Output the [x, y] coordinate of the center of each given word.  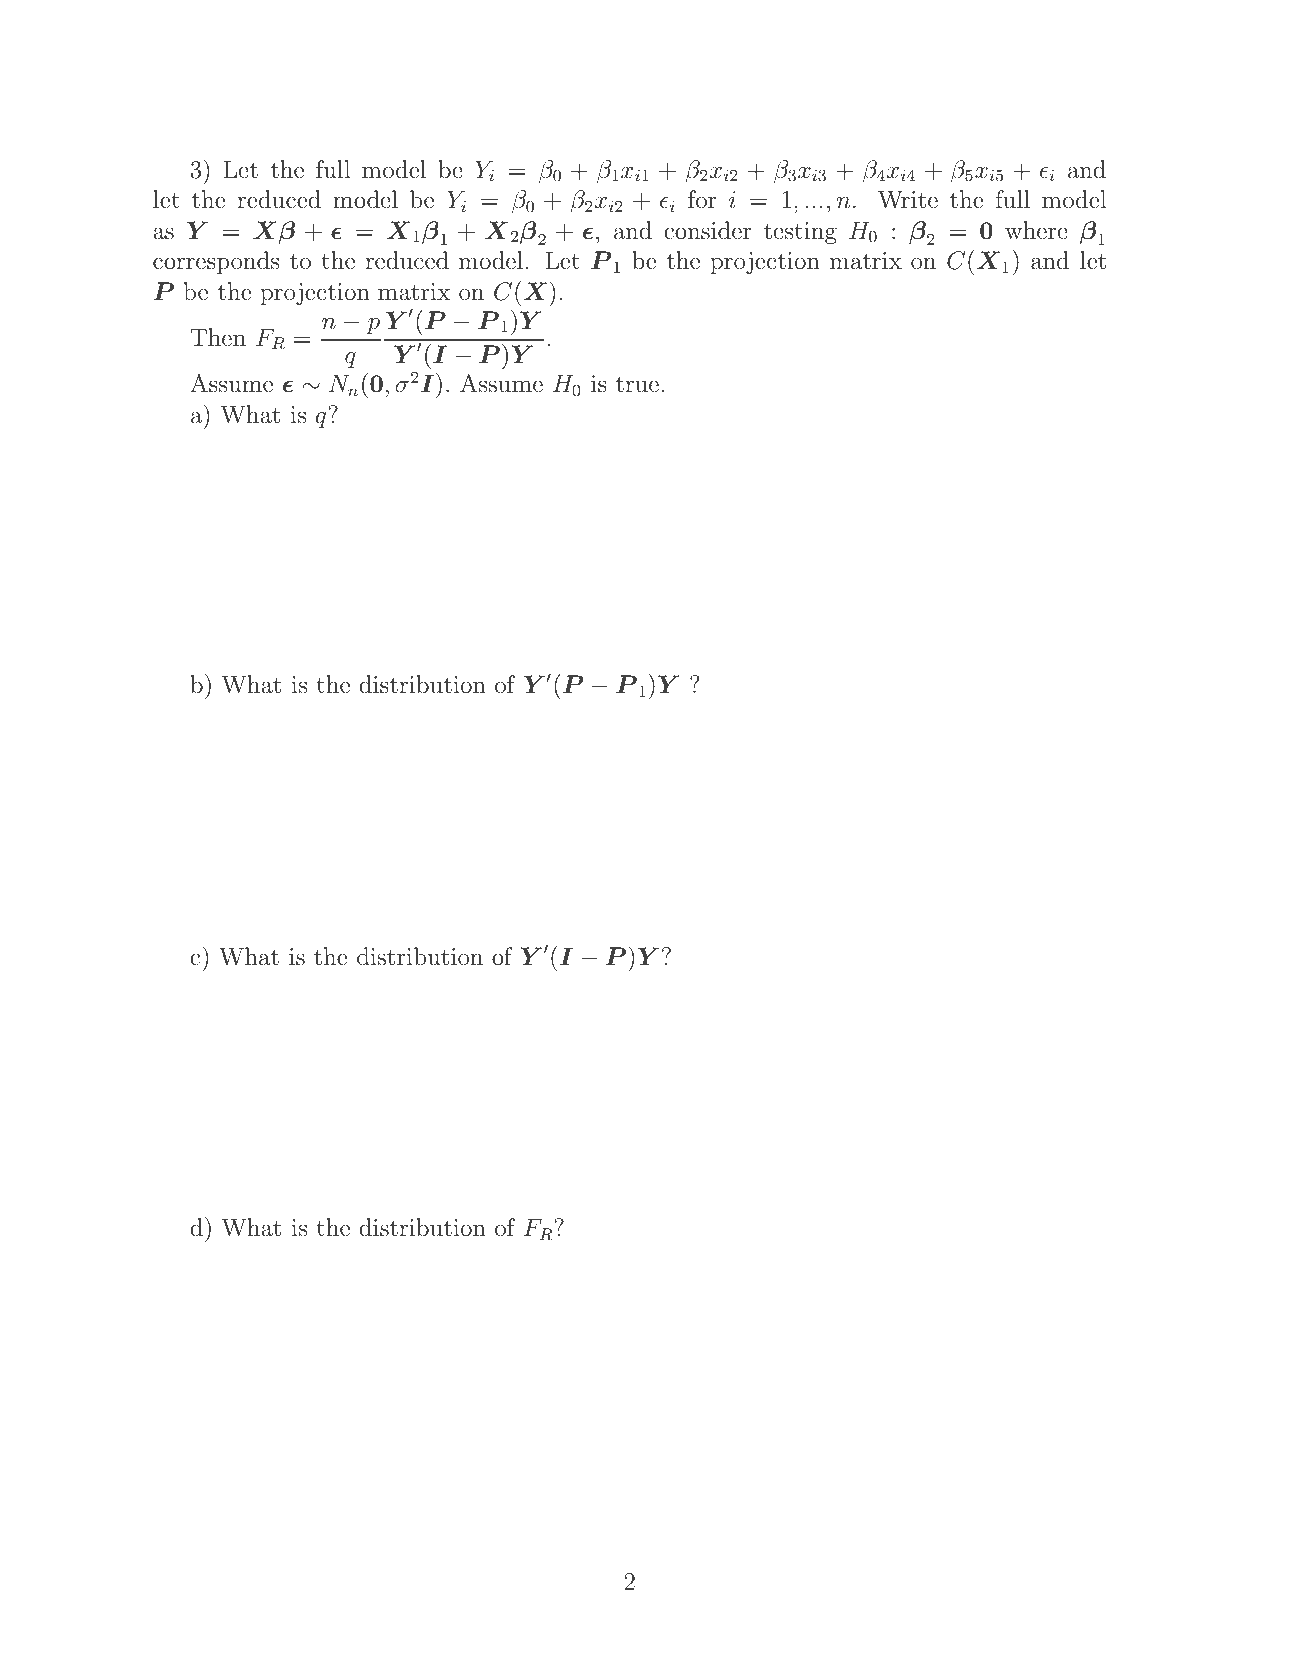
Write [908, 199]
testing [800, 233]
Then [218, 337]
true [637, 384]
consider [708, 230]
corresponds [216, 262]
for [702, 199]
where [1036, 230]
